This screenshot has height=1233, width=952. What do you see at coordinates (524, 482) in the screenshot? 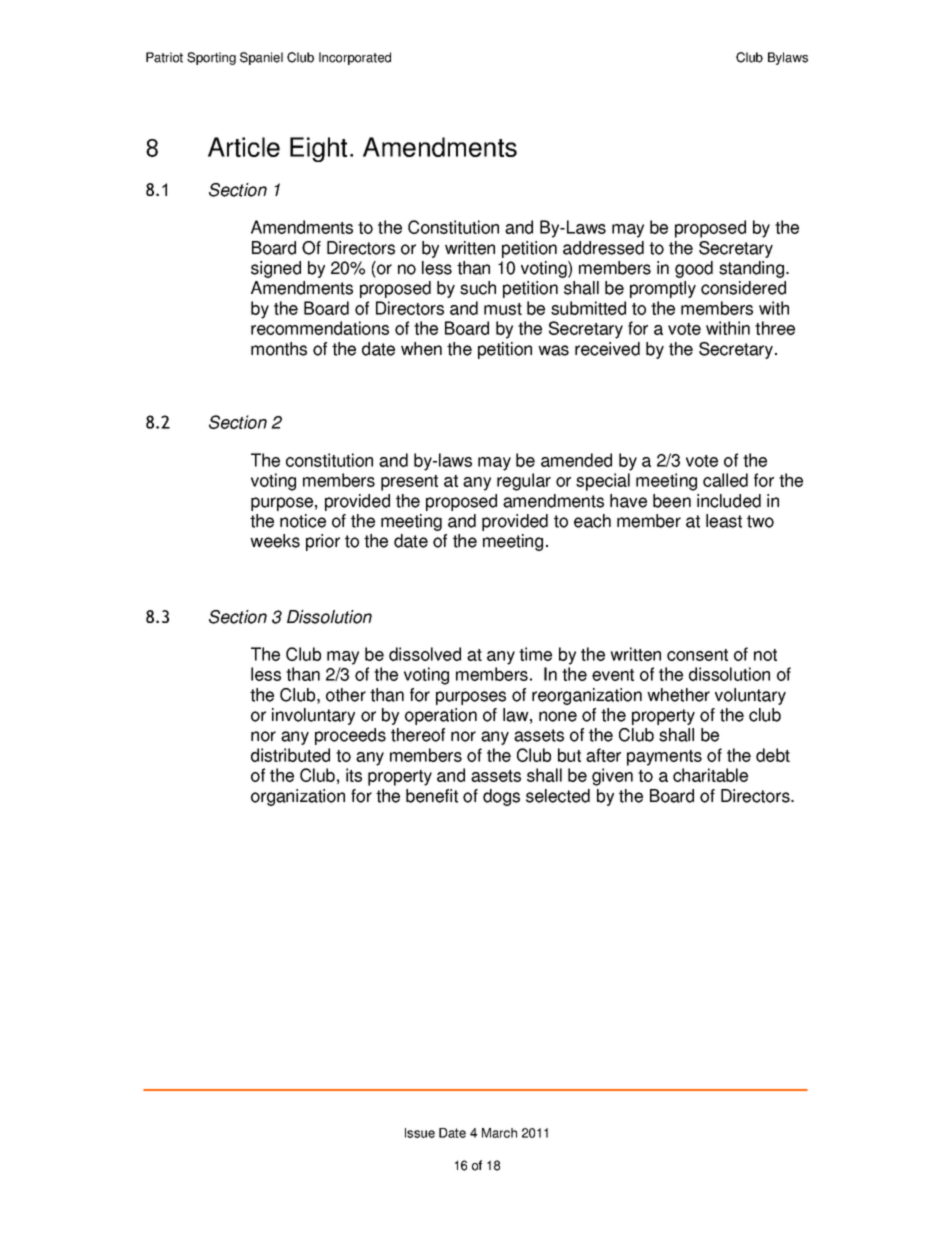
I see `regular` at bounding box center [524, 482].
